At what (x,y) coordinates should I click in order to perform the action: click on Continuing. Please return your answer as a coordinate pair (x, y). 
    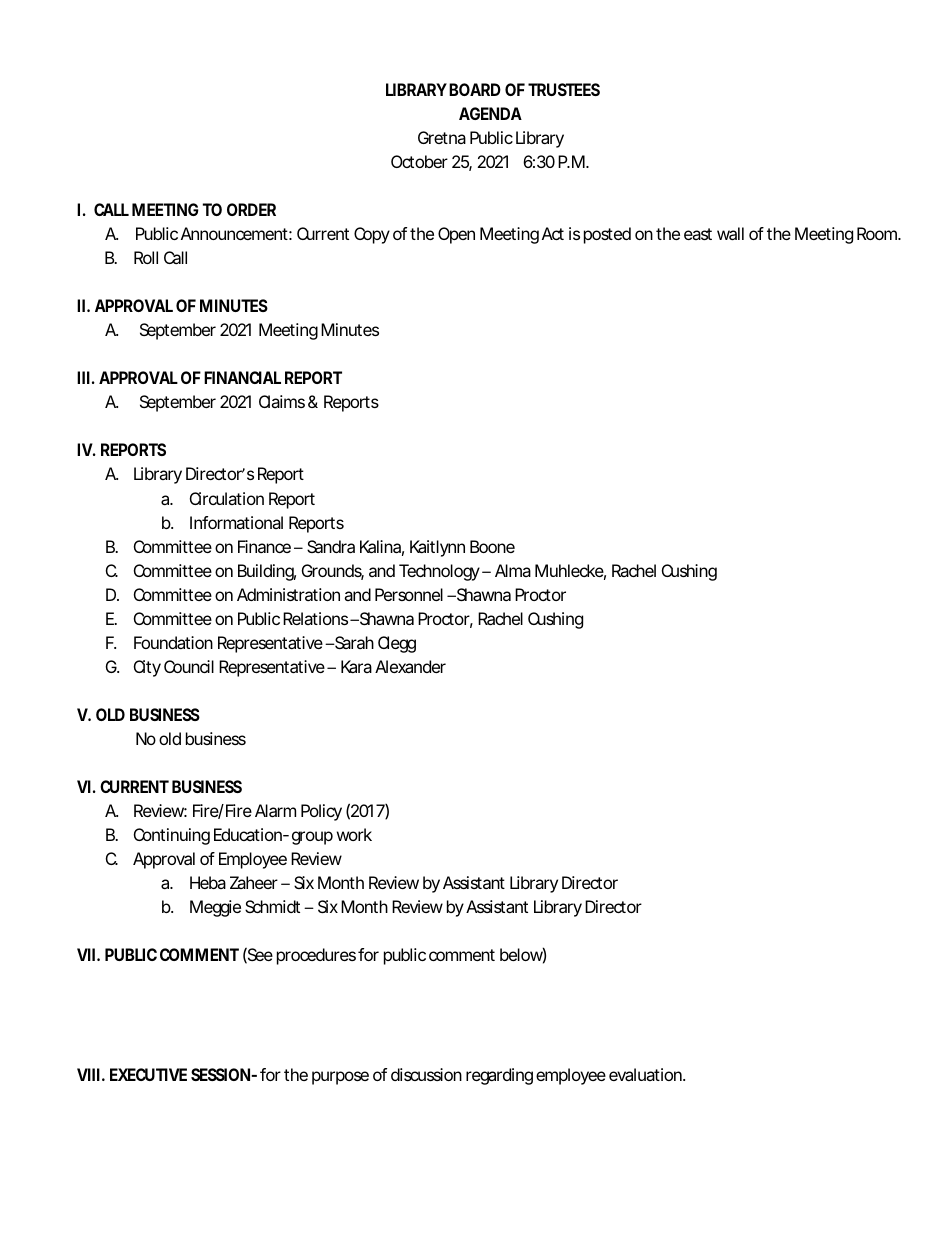
    Looking at the image, I should click on (172, 836).
